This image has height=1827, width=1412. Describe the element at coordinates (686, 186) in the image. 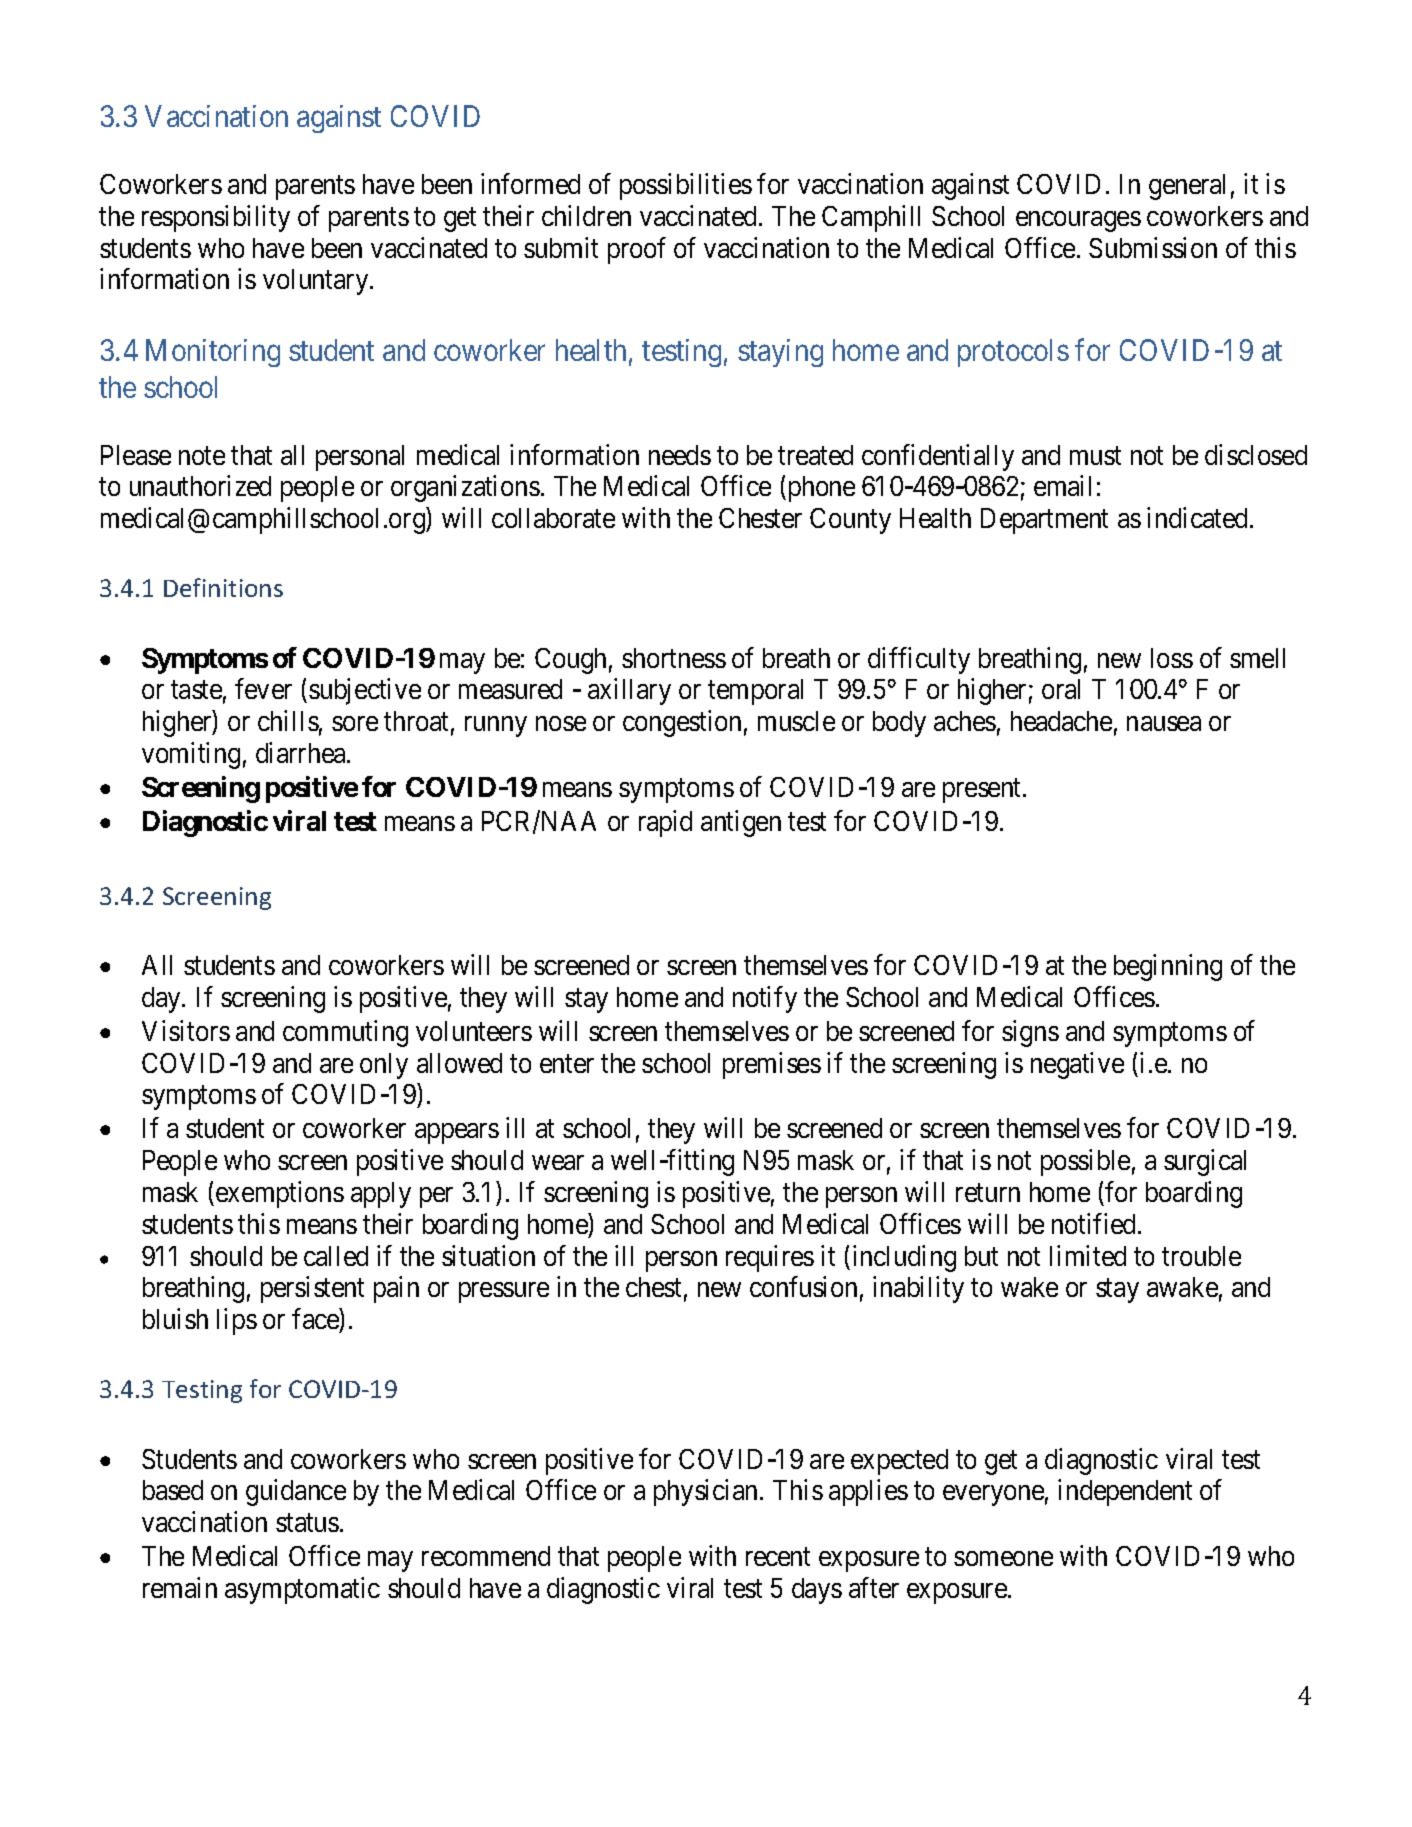

I see `possibilities` at that location.
